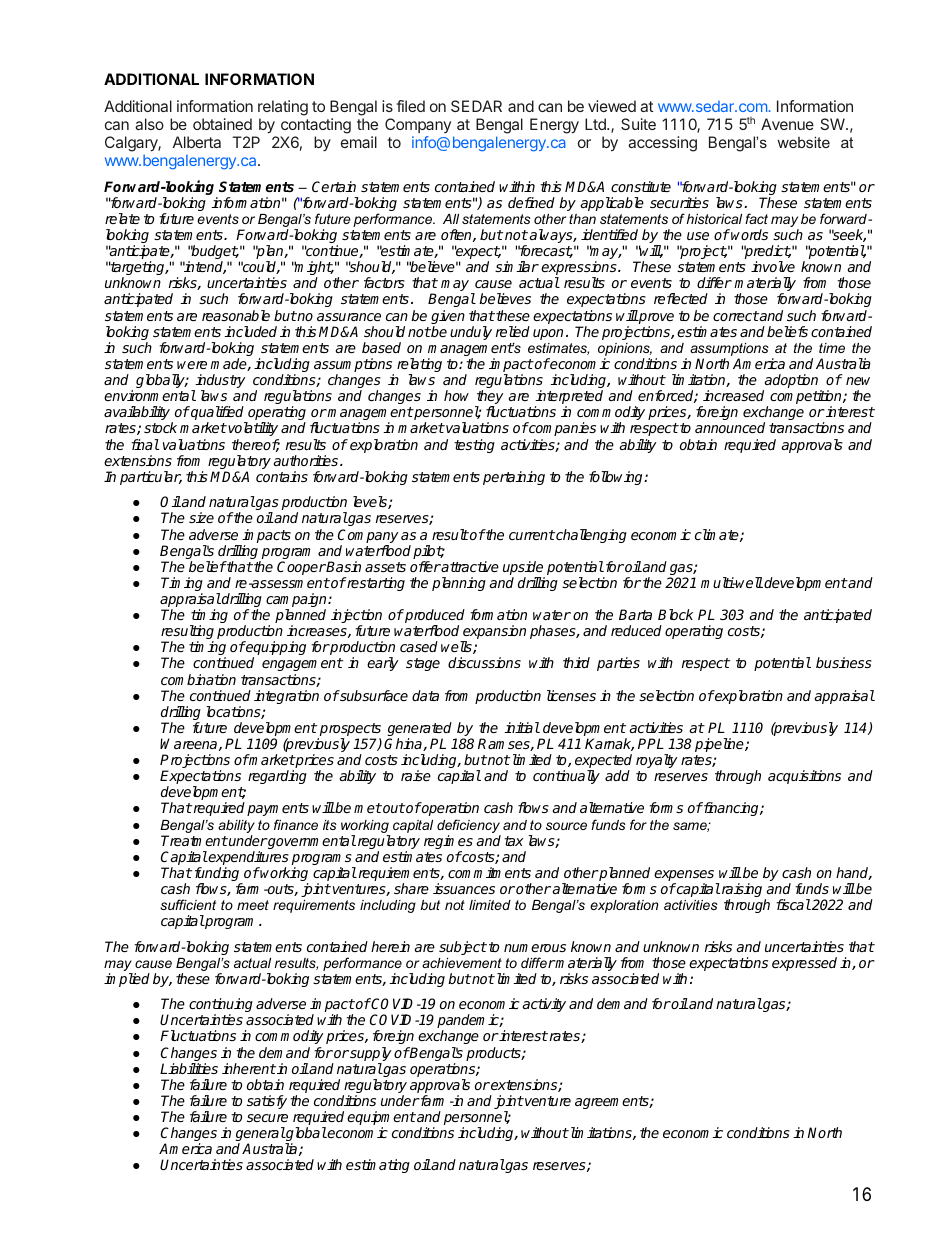 The height and width of the image is (1233, 952). I want to click on Treatment, so click(194, 840).
